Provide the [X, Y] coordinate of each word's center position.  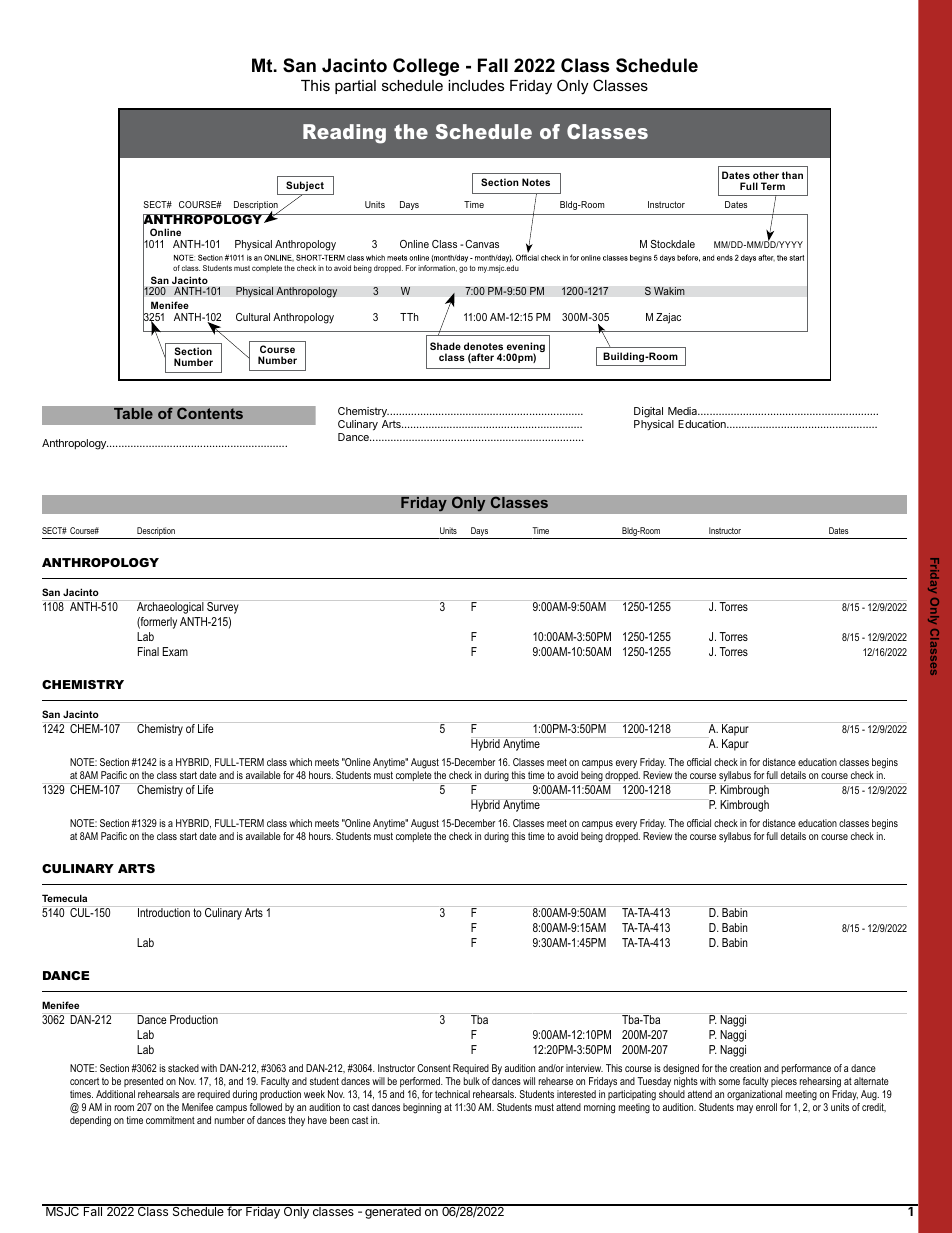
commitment [170, 1120]
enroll [766, 1107]
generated [393, 1212]
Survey [223, 607]
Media [684, 411]
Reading [344, 134]
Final [148, 651]
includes [476, 85]
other [766, 175]
